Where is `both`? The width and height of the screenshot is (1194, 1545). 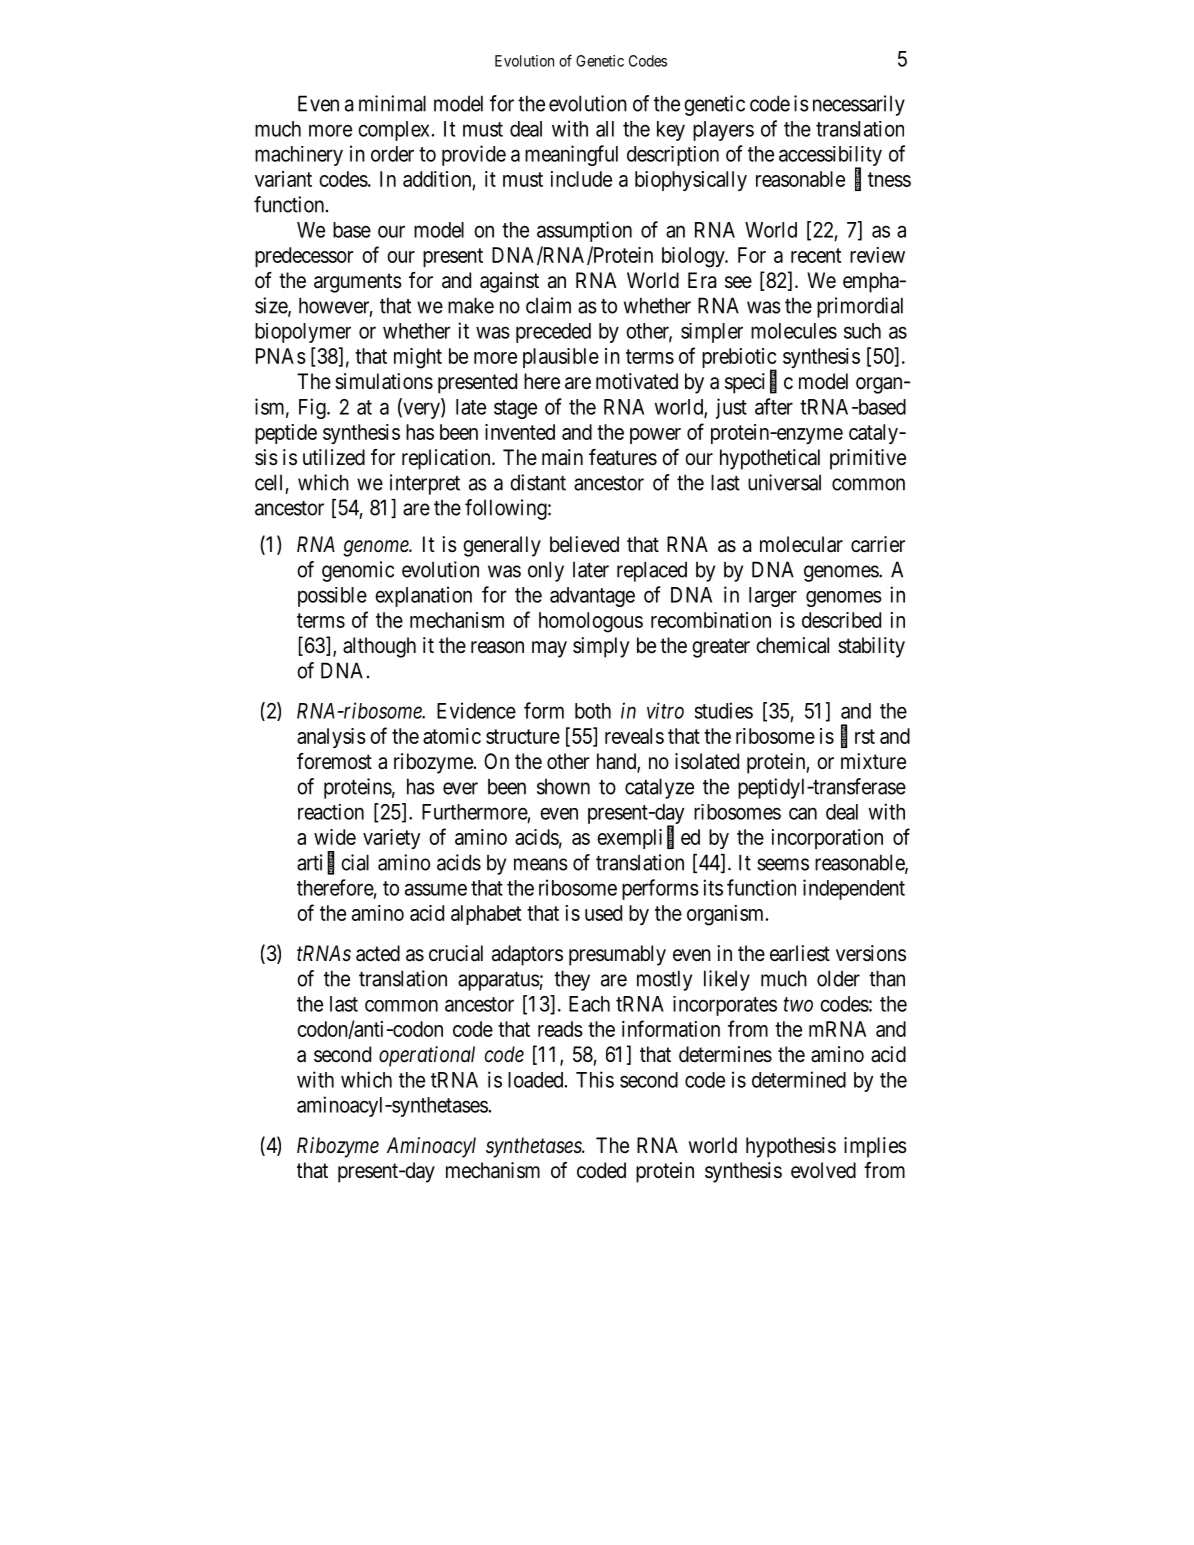
both is located at coordinates (593, 711).
